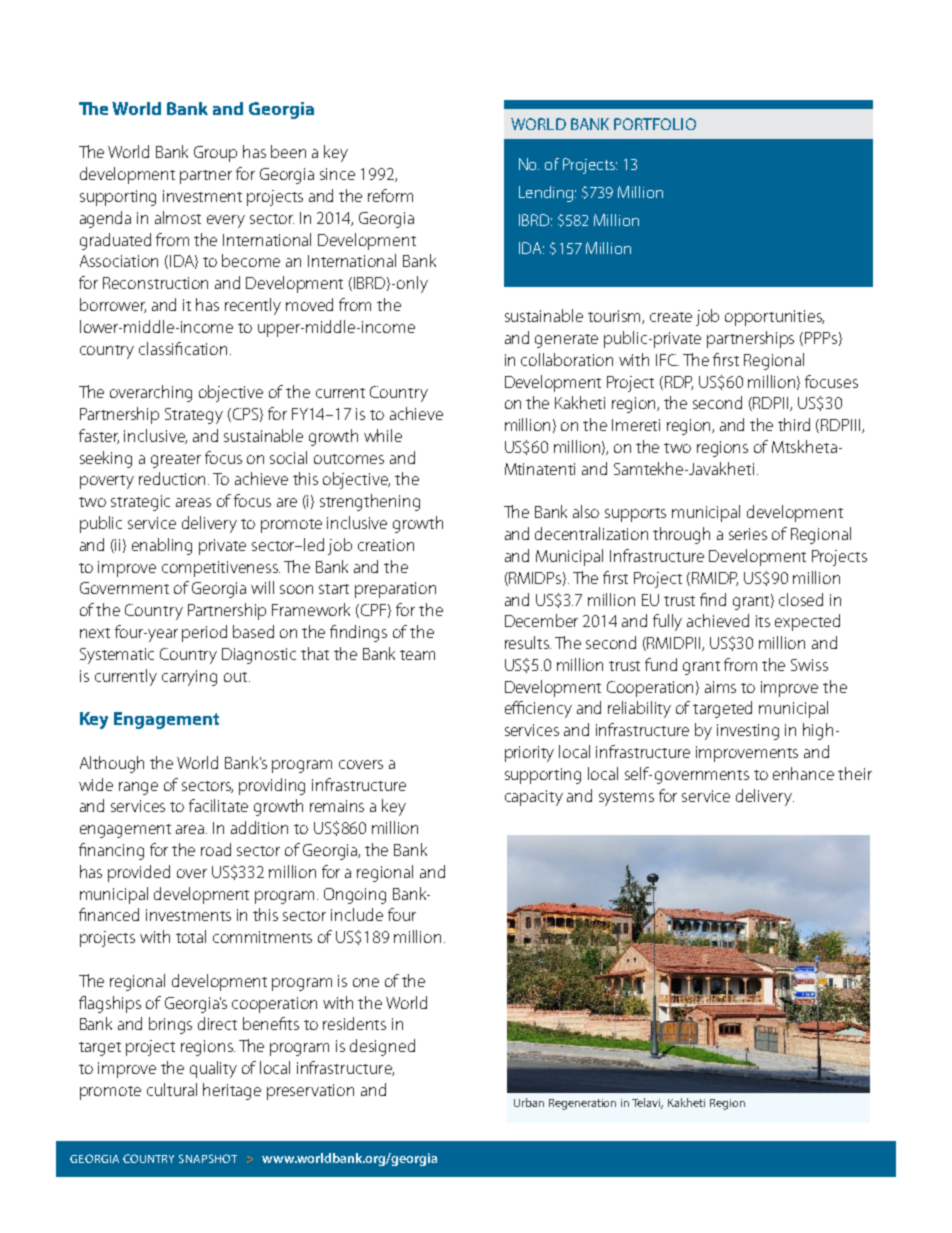  I want to click on Strategy, so click(194, 416).
